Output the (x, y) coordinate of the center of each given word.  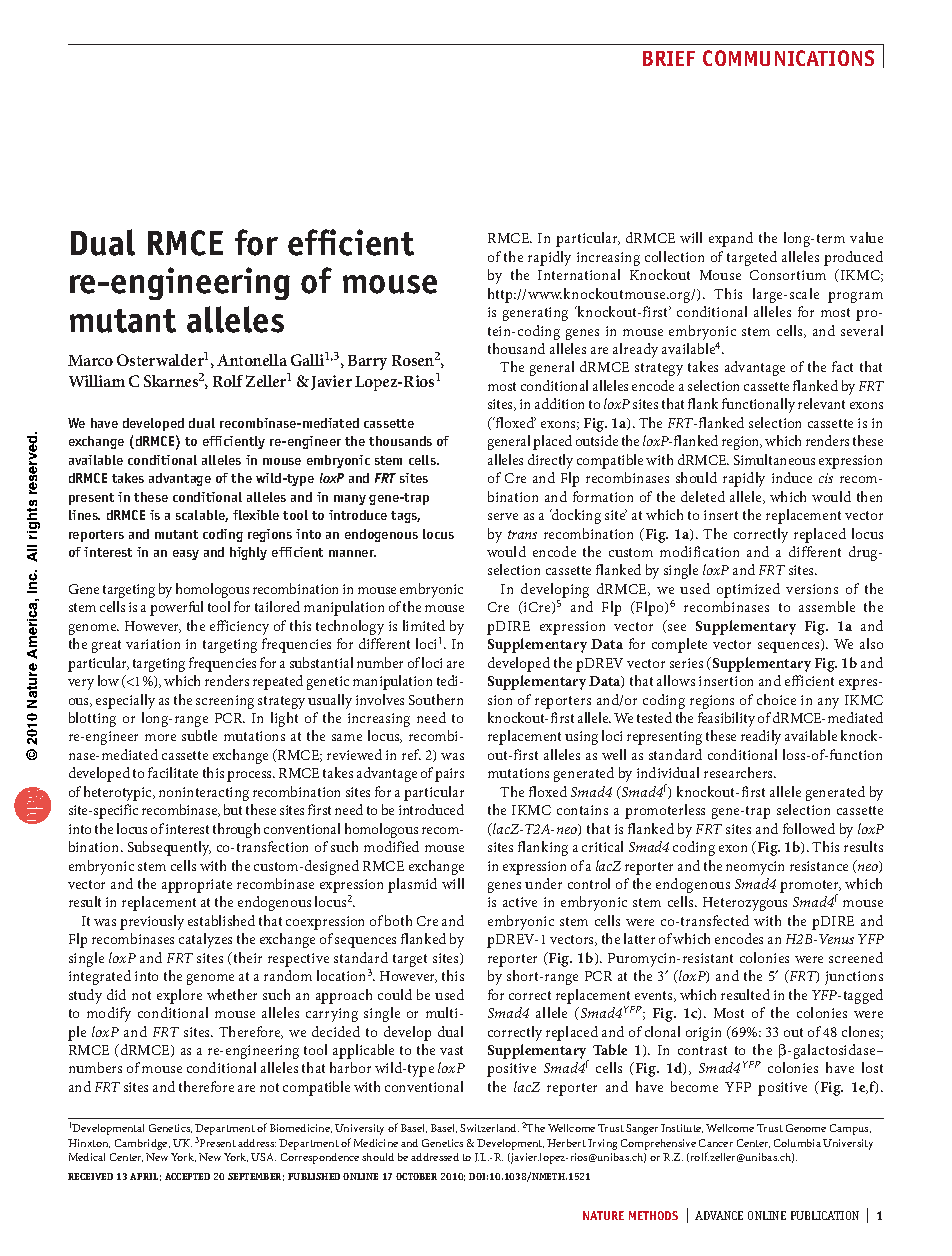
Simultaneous (774, 459)
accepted (187, 1176)
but (233, 809)
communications (788, 58)
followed (809, 828)
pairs (449, 775)
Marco (90, 360)
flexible (256, 515)
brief (669, 58)
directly (550, 461)
